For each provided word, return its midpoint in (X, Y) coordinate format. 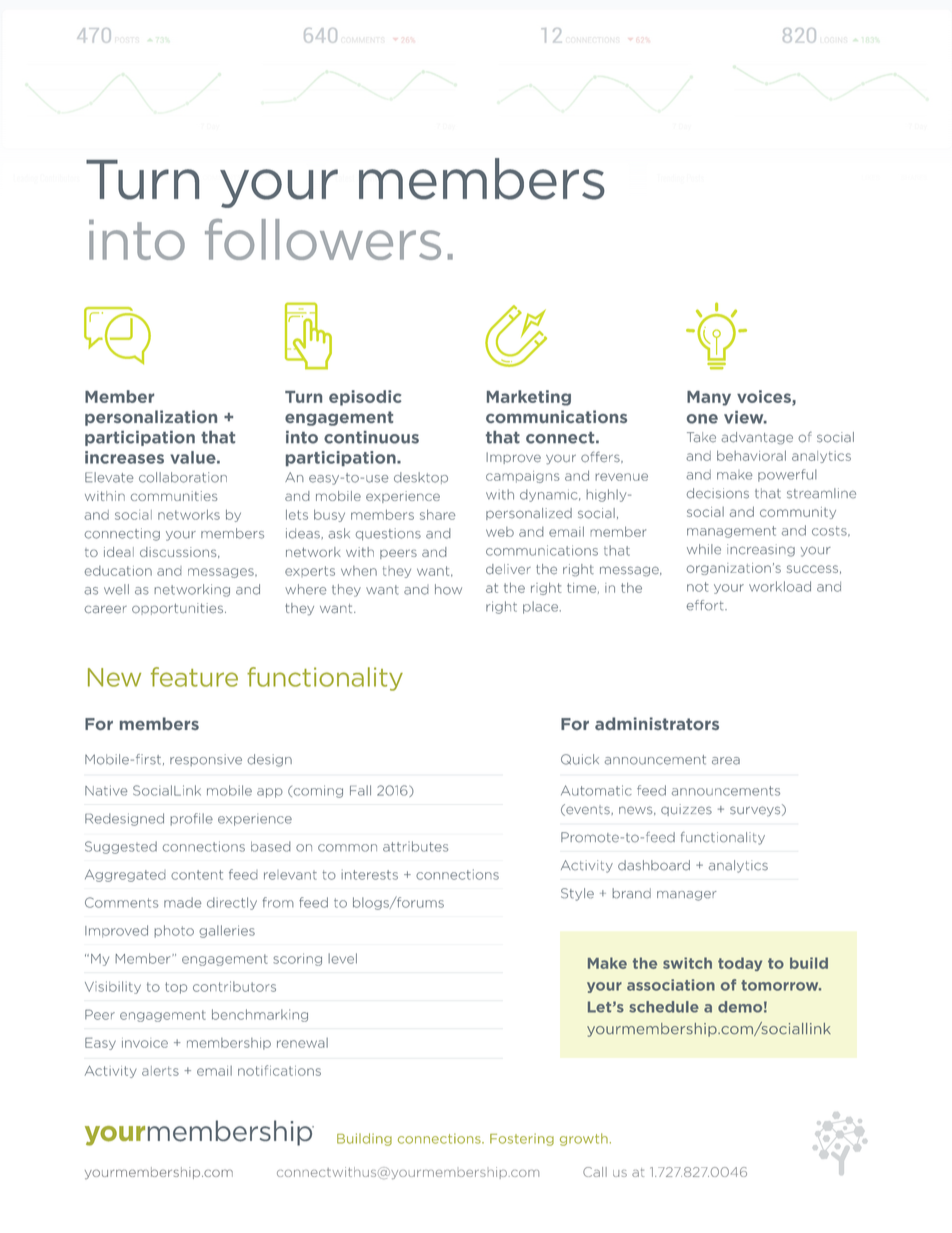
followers (323, 239)
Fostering (522, 1139)
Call (595, 1172)
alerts (160, 1071)
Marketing (529, 398)
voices (765, 397)
